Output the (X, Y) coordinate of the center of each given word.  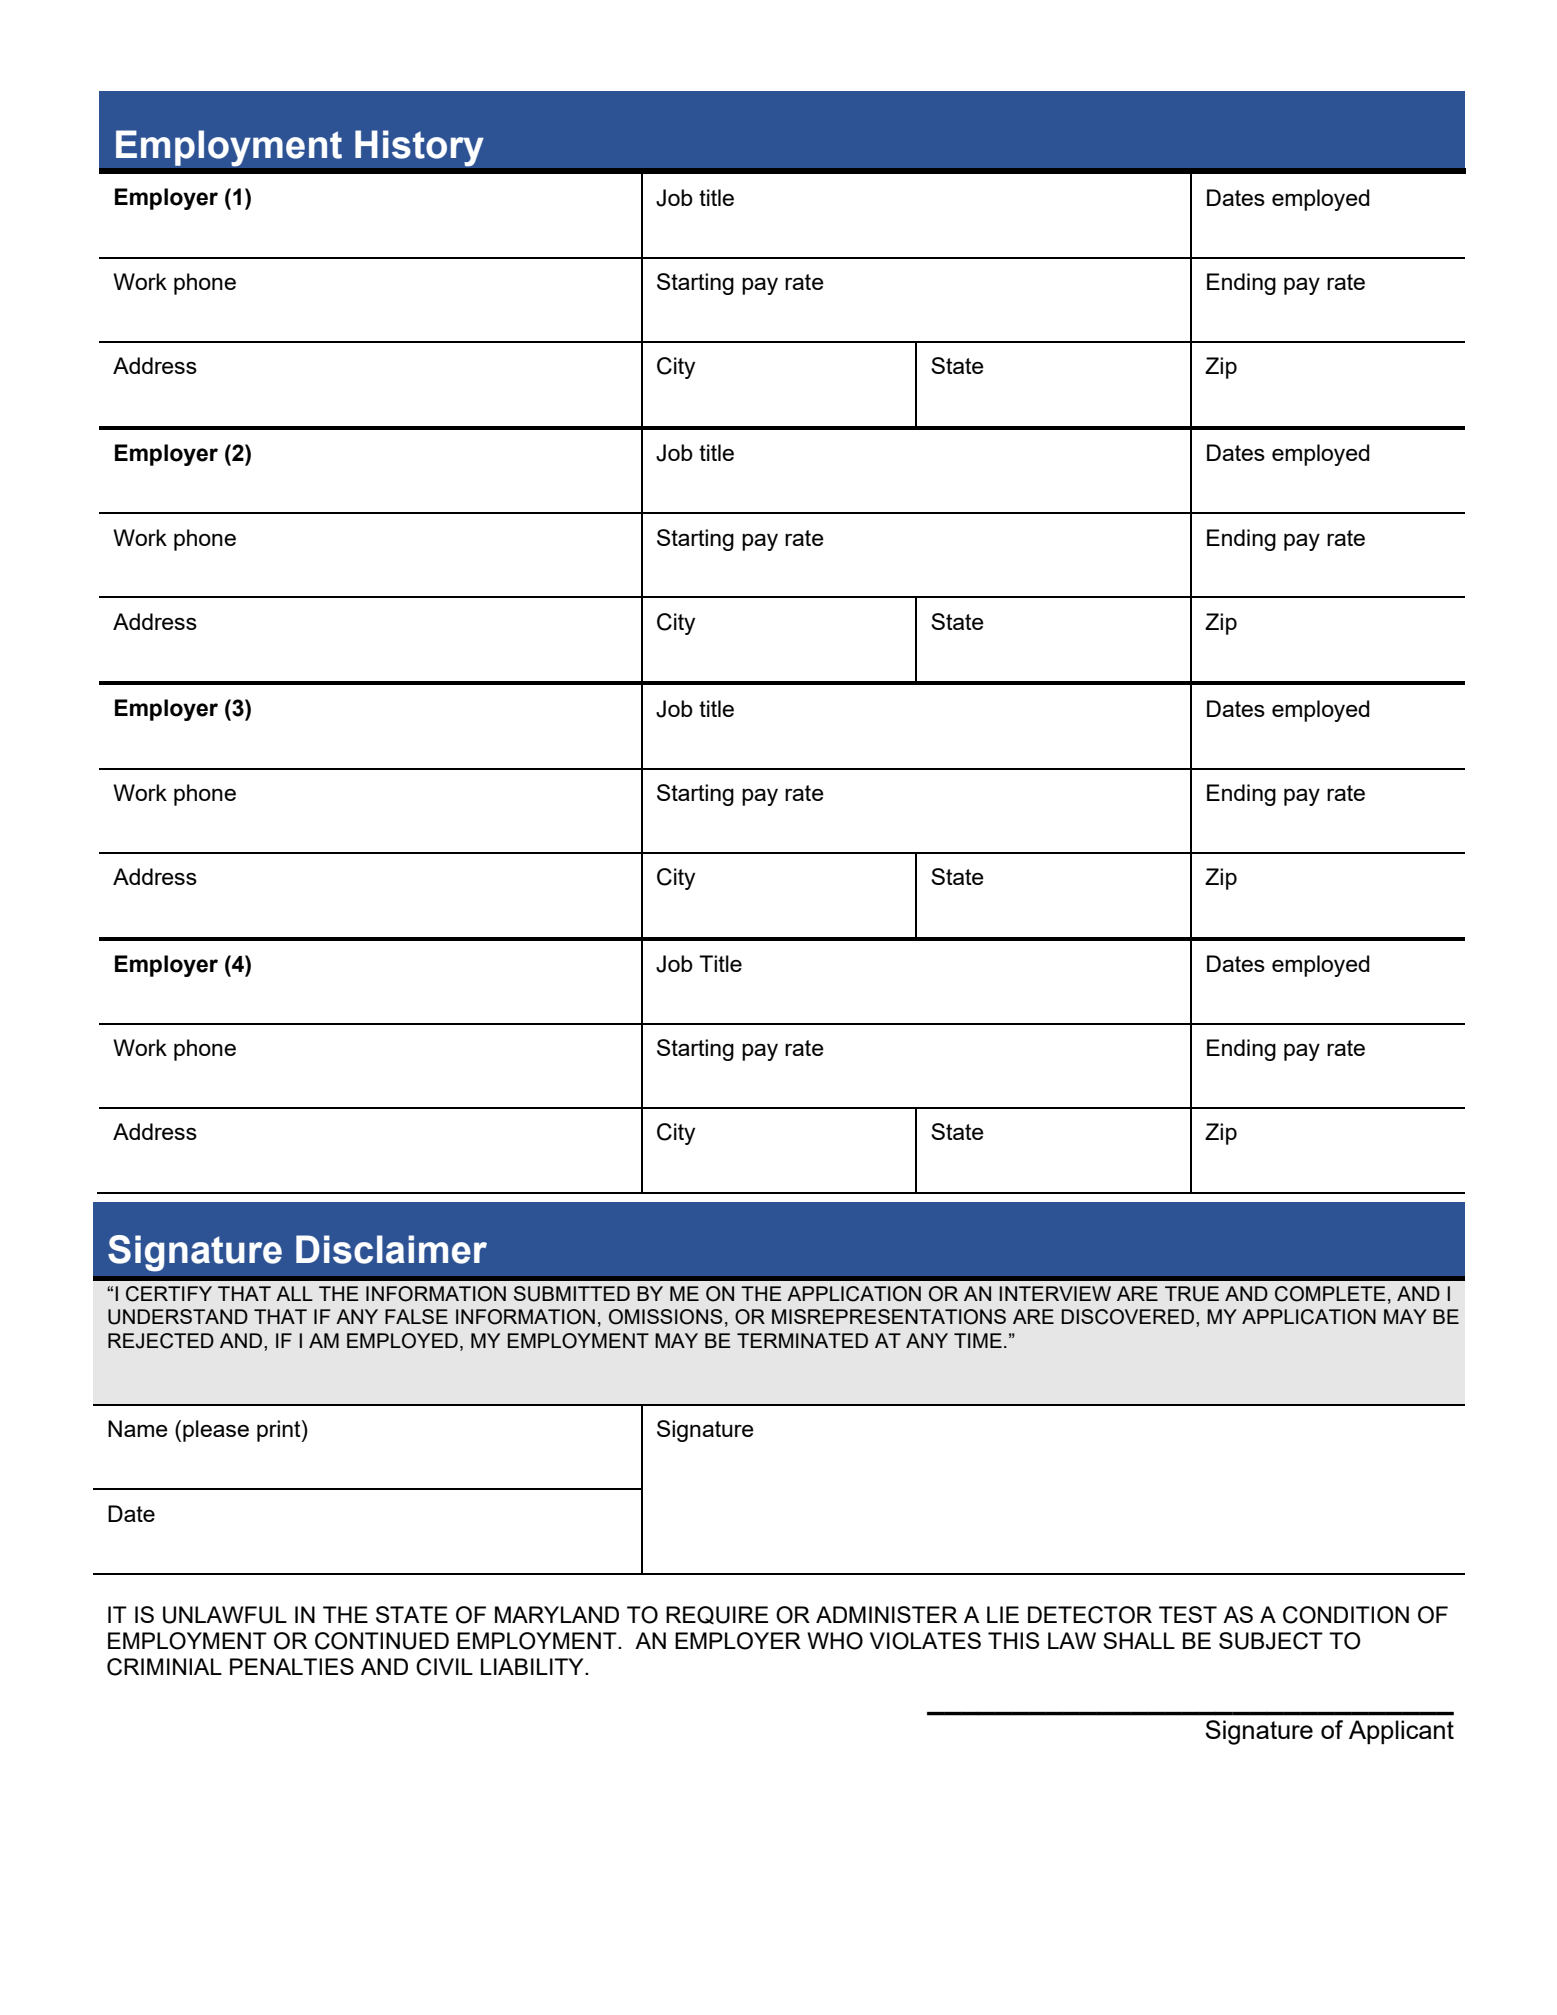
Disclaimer (391, 1249)
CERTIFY (169, 1294)
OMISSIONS (666, 1317)
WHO (835, 1641)
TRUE (1192, 1294)
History (419, 148)
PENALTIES (292, 1666)
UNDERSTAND (178, 1317)
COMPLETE (1330, 1294)
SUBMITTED (572, 1294)
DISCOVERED (1129, 1317)
